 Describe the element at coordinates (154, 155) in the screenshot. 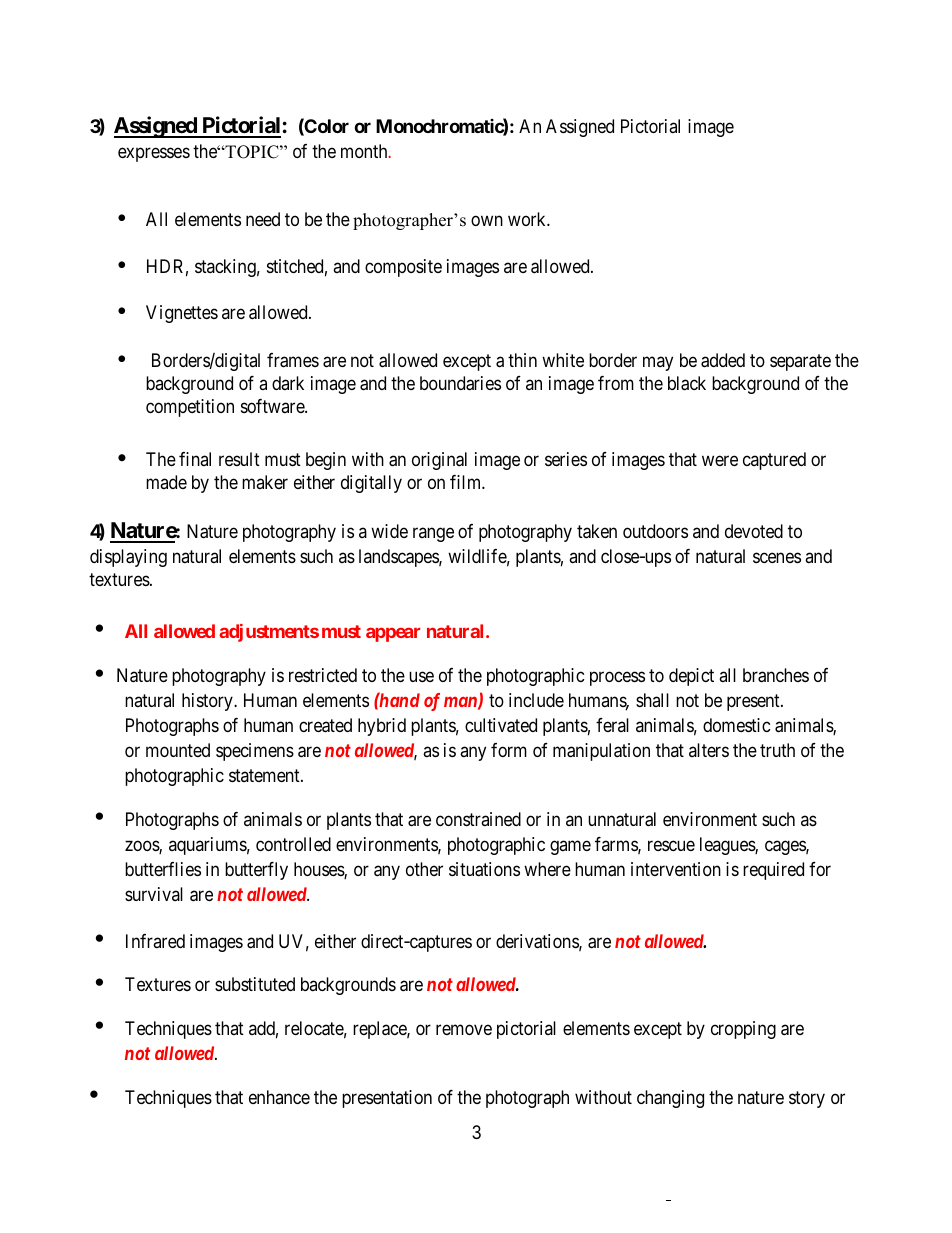

I see `expresses` at that location.
